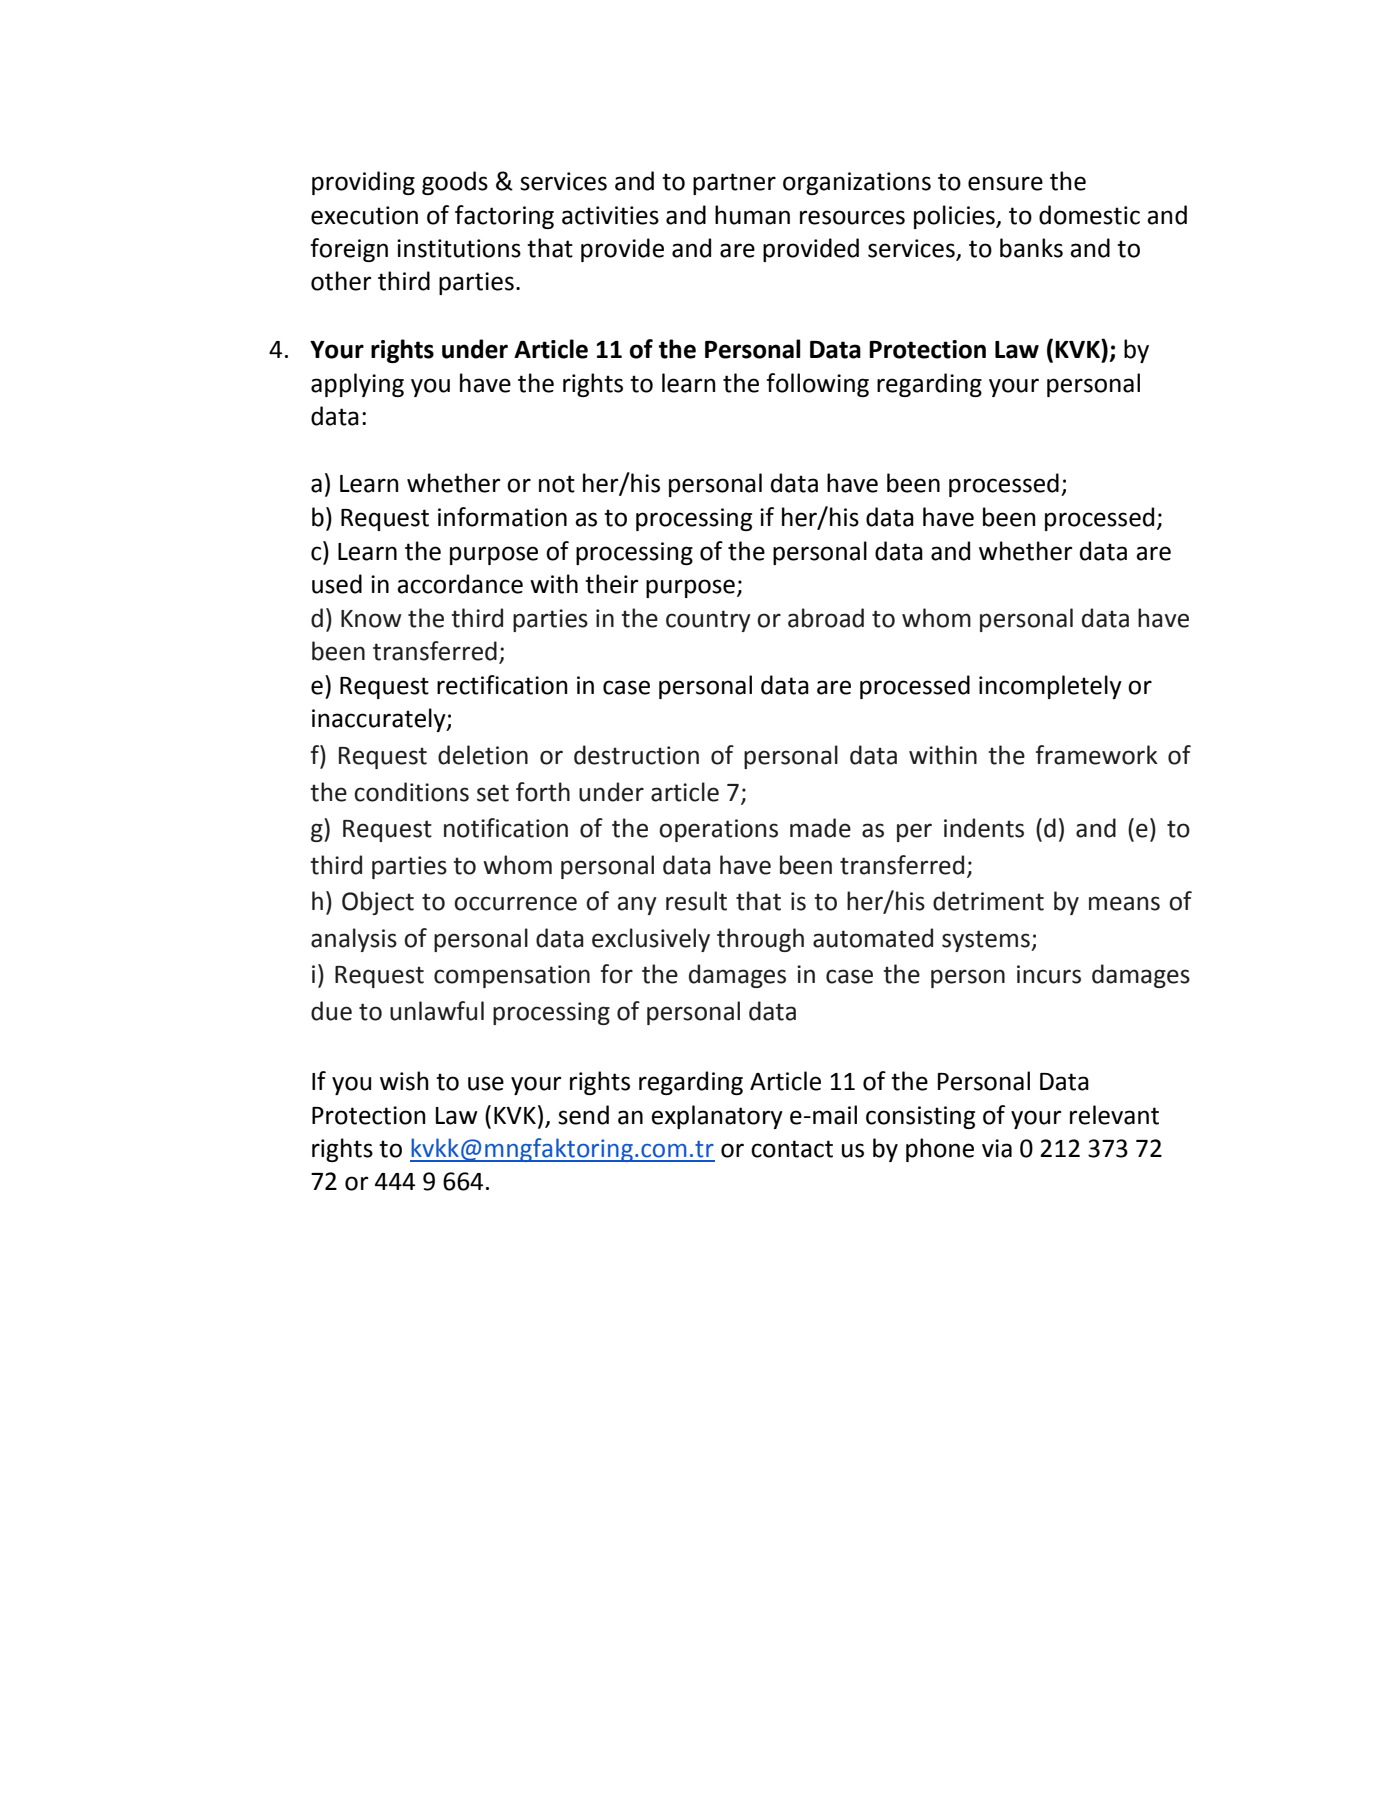 This image has width=1397, height=1808. Describe the element at coordinates (708, 621) in the image. I see `country` at that location.
